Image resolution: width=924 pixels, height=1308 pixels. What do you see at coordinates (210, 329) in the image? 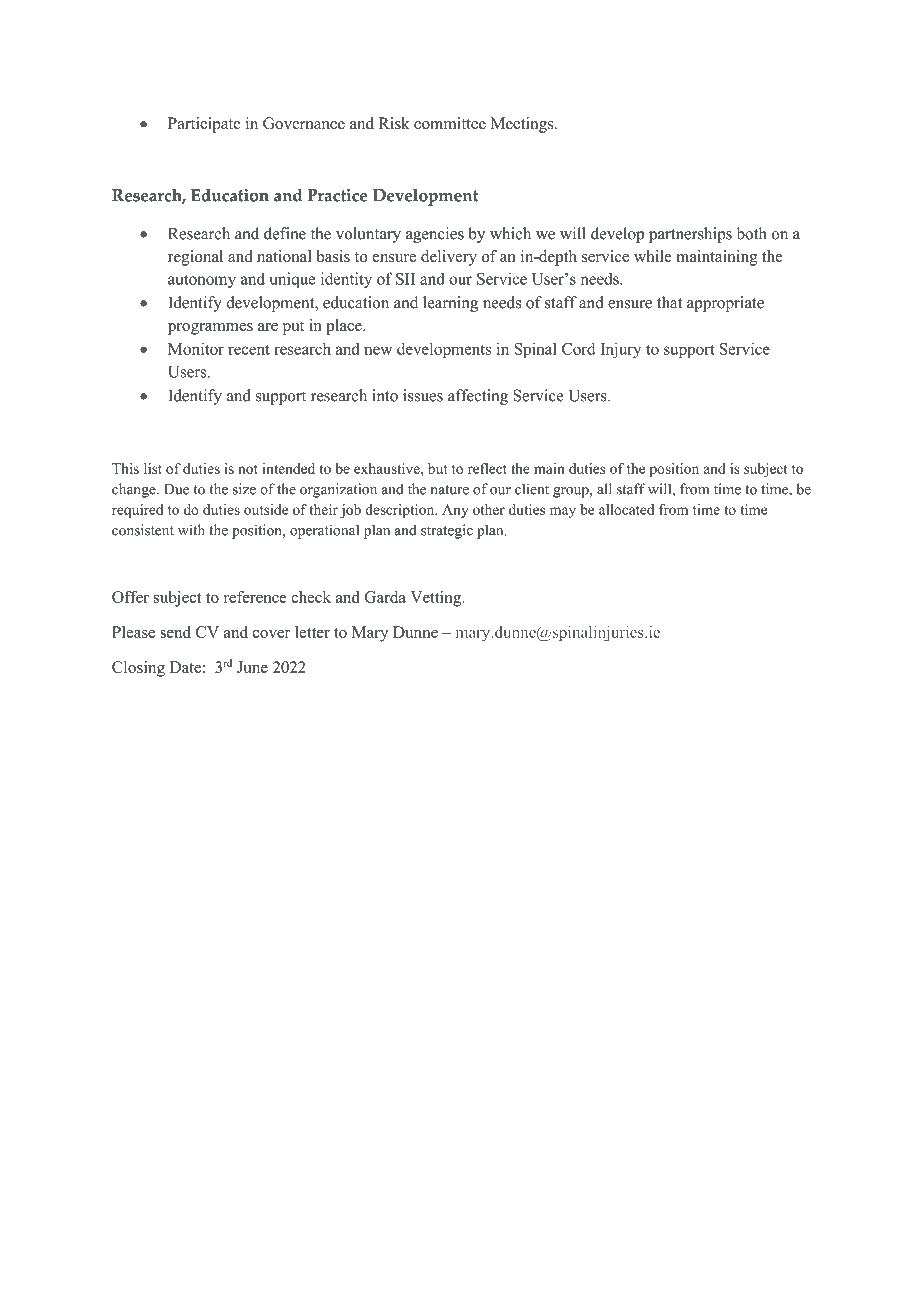
I see `programmes` at bounding box center [210, 329].
